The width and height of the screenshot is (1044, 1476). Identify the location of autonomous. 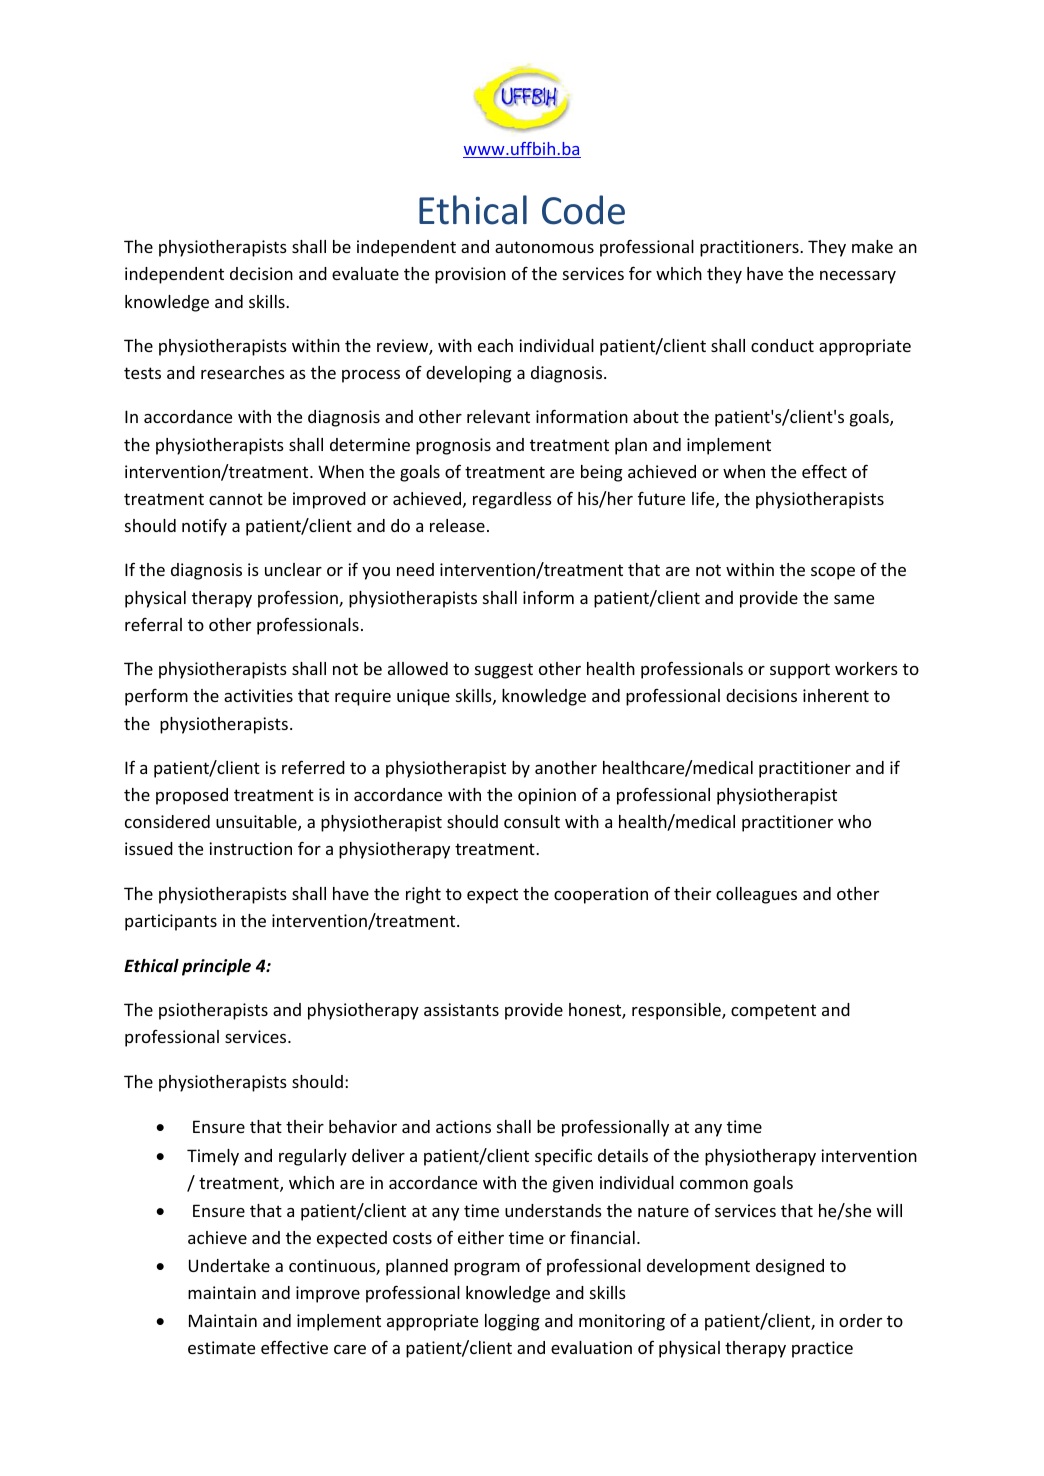
(544, 247).
